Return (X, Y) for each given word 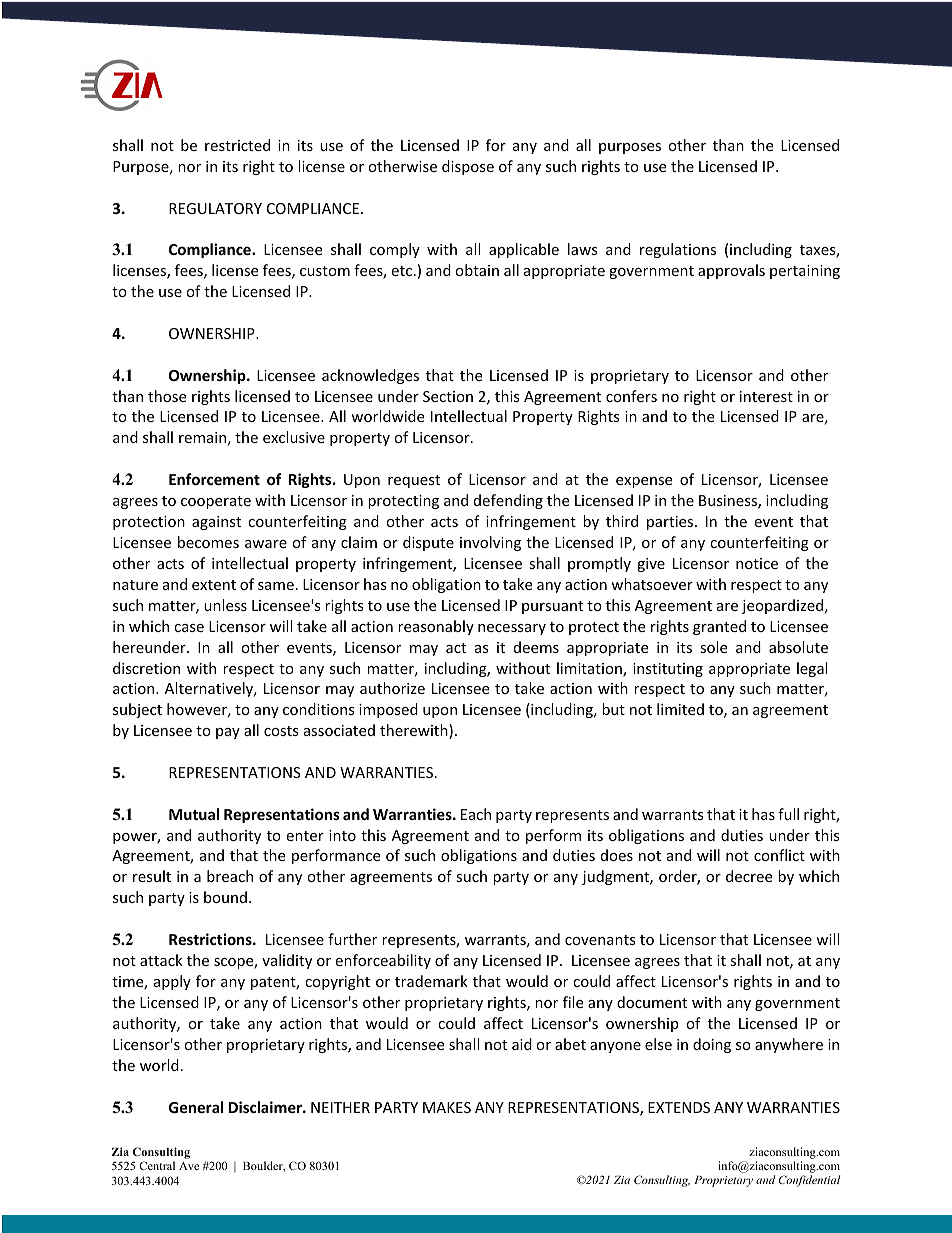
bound (225, 897)
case (189, 628)
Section (448, 396)
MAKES (447, 1107)
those (167, 396)
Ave (189, 1166)
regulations (678, 250)
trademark (431, 981)
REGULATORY (215, 208)
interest (766, 396)
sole (713, 647)
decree (749, 876)
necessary (512, 629)
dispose (468, 167)
